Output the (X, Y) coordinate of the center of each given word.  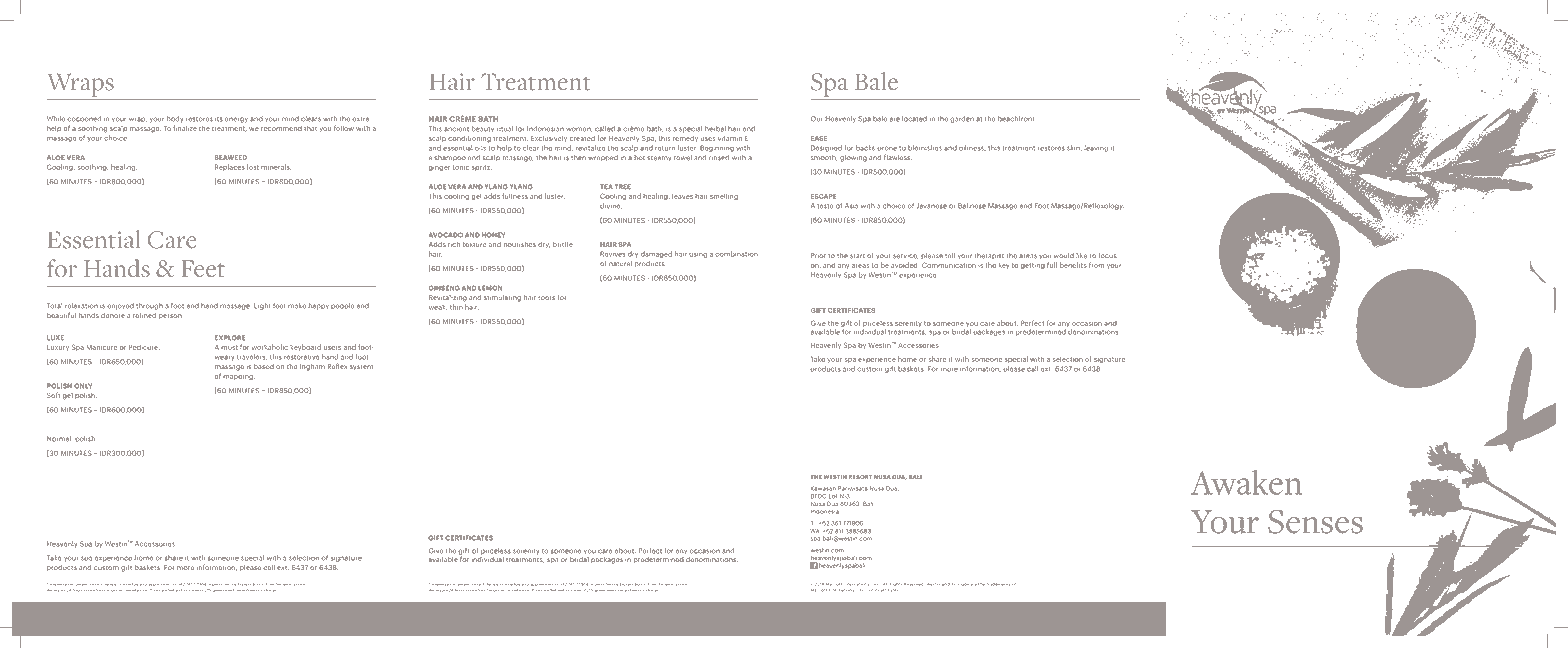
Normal (59, 439)
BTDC (818, 496)
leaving (1096, 148)
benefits (1073, 265)
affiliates (889, 589)
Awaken (1246, 482)
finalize (185, 128)
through (149, 306)
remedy (685, 138)
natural (620, 264)
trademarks (998, 584)
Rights (896, 585)
